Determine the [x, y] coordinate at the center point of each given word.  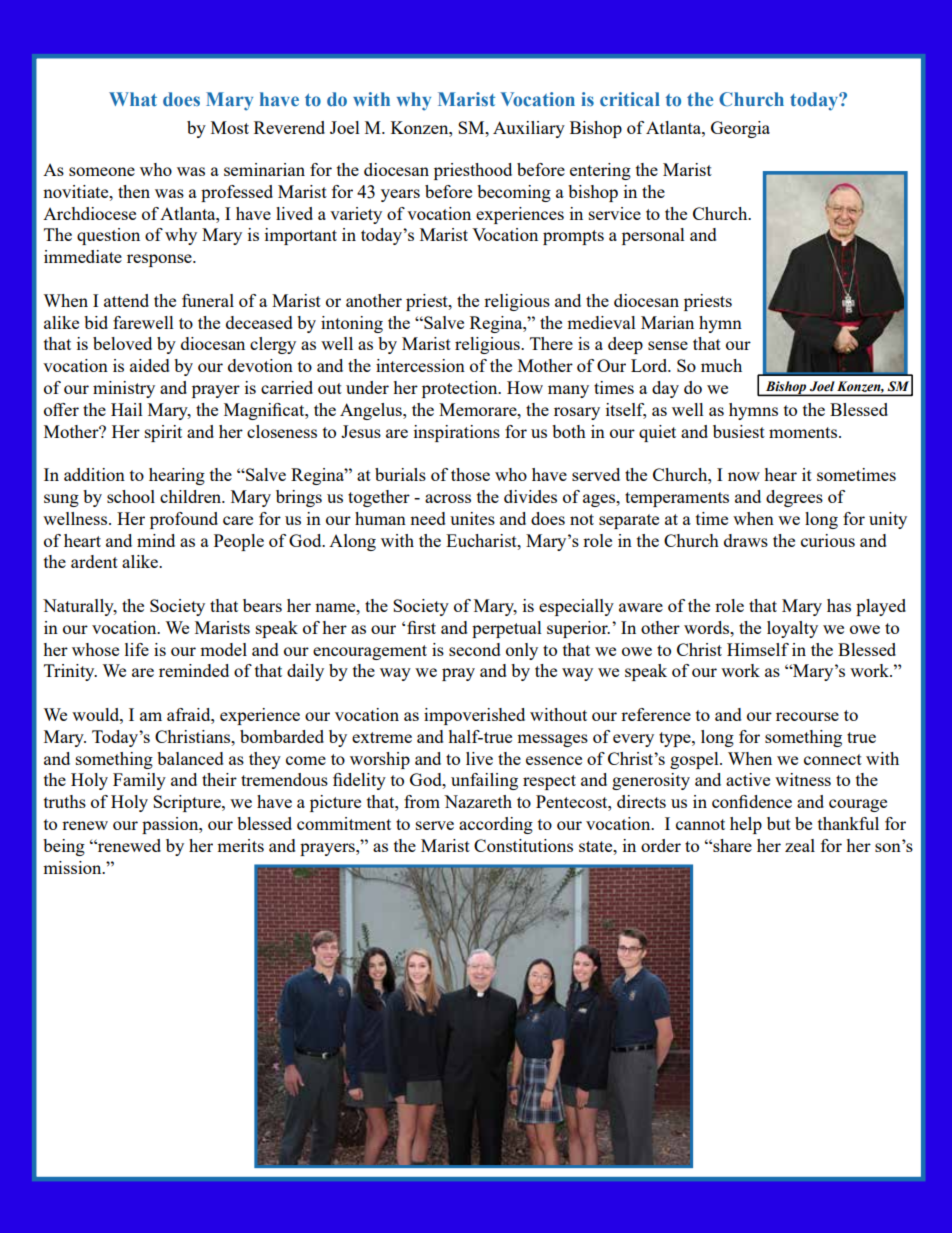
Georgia [740, 129]
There [551, 343]
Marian [667, 322]
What [133, 99]
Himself [758, 649]
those [470, 474]
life [137, 649]
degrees [794, 498]
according [496, 825]
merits [240, 845]
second [475, 649]
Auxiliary [529, 129]
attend [126, 300]
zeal [800, 845]
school [131, 496]
